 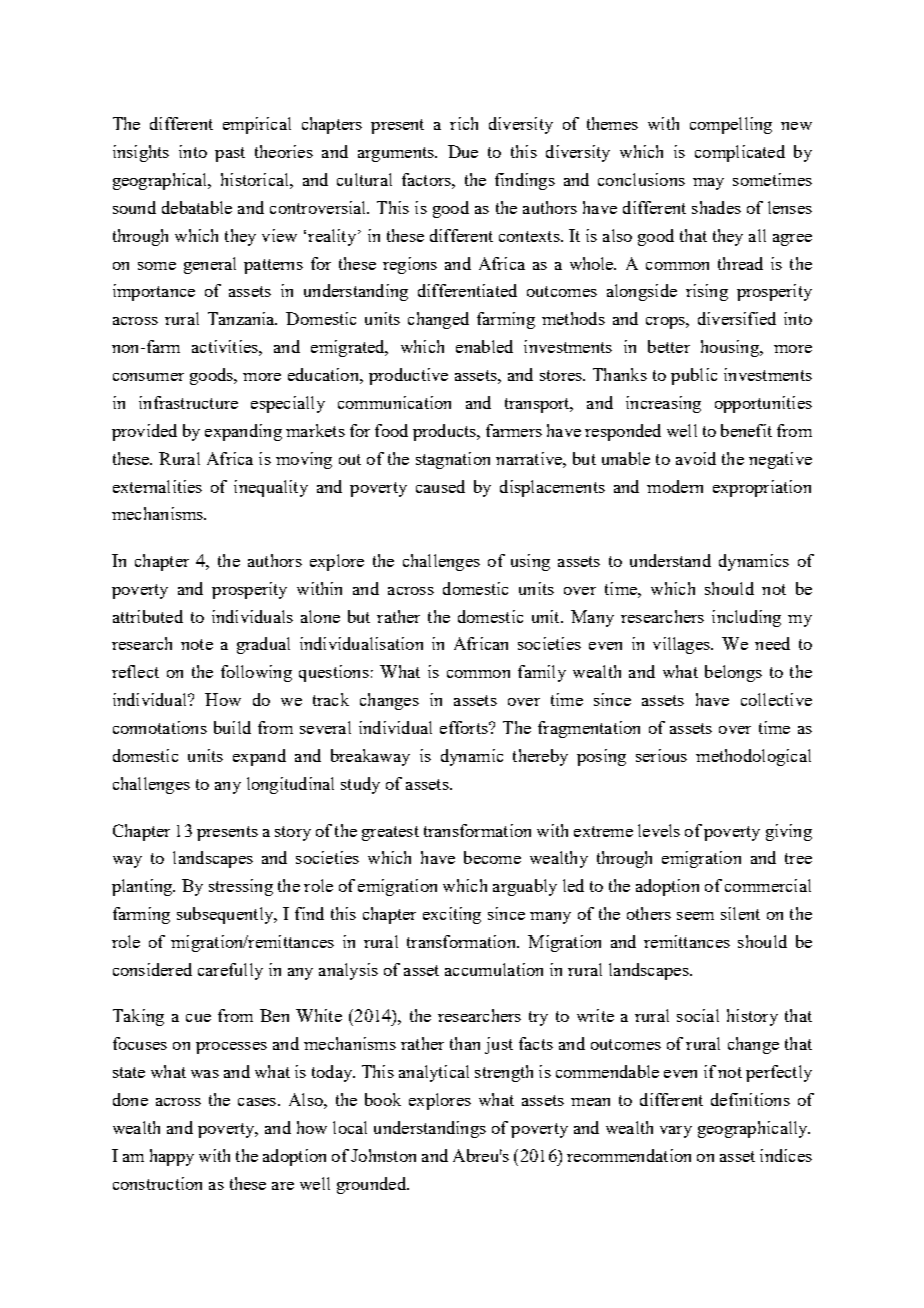 What do you see at coordinates (172, 1157) in the document?
I see `happy` at bounding box center [172, 1157].
